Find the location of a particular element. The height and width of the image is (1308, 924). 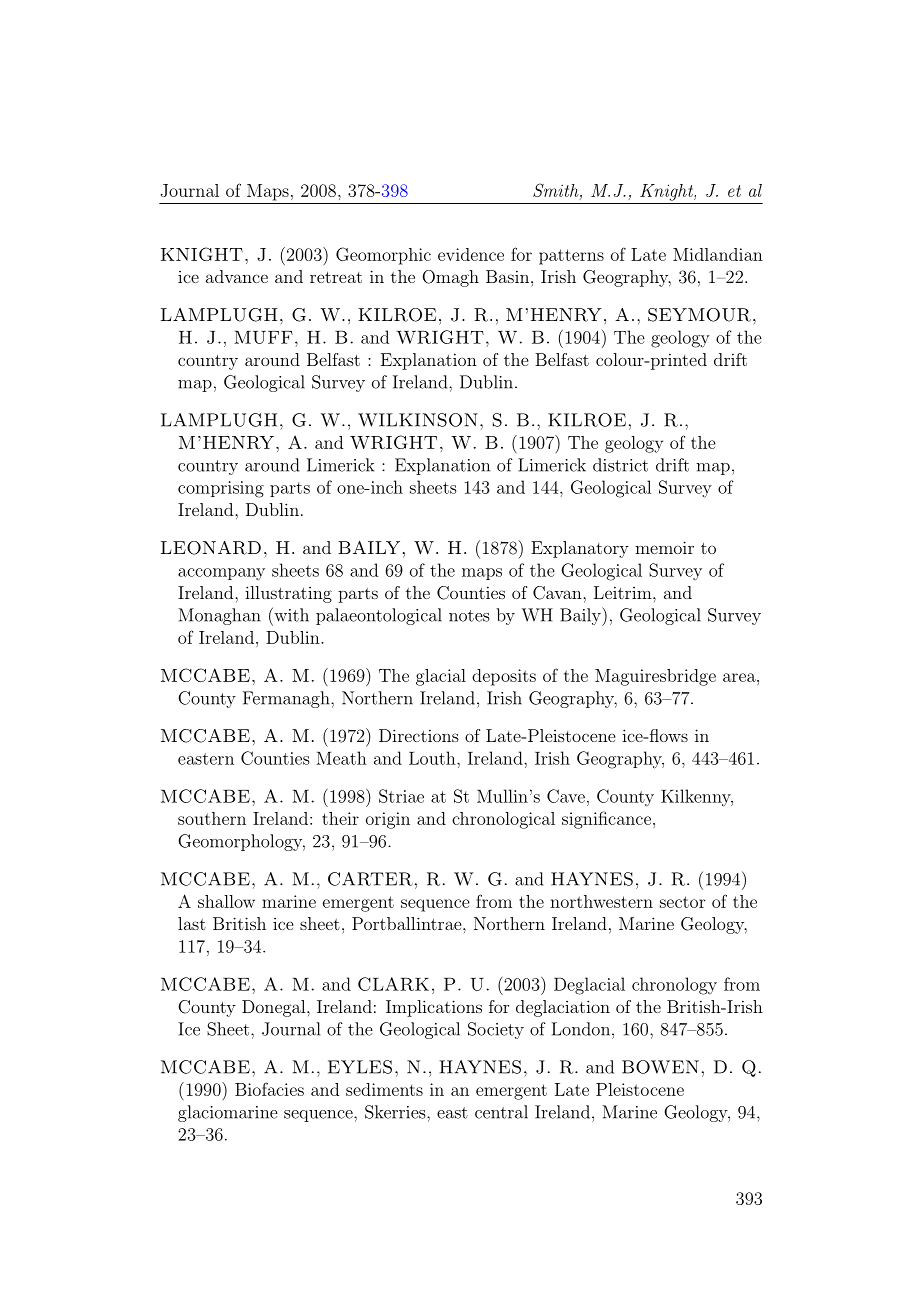

CLARK is located at coordinates (393, 984).
